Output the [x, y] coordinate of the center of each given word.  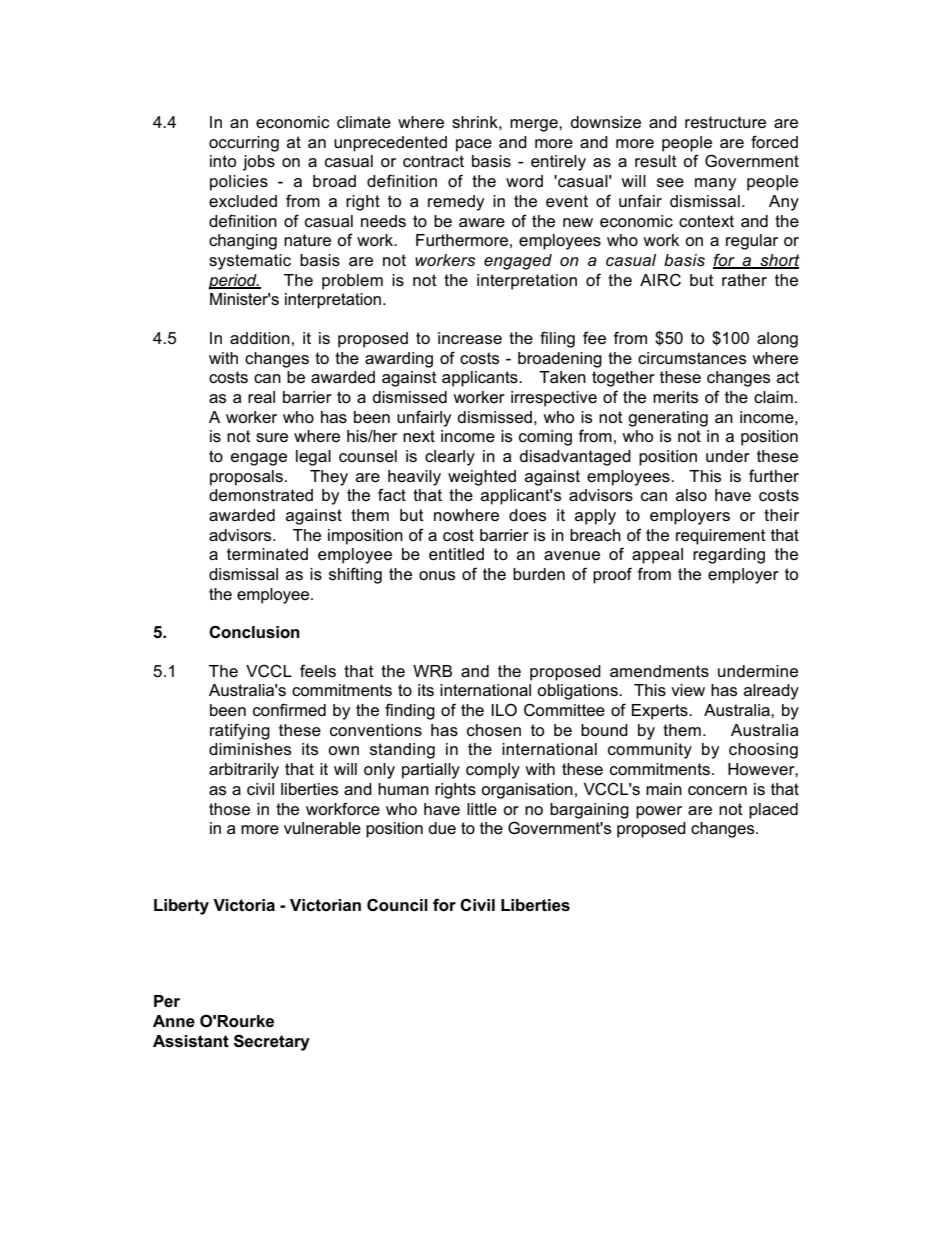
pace [474, 145]
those [229, 809]
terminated [267, 554]
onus [437, 576]
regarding [729, 556]
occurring [244, 144]
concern [717, 791]
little [482, 809]
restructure [725, 122]
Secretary [272, 1042]
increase [470, 338]
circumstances [692, 358]
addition [260, 338]
